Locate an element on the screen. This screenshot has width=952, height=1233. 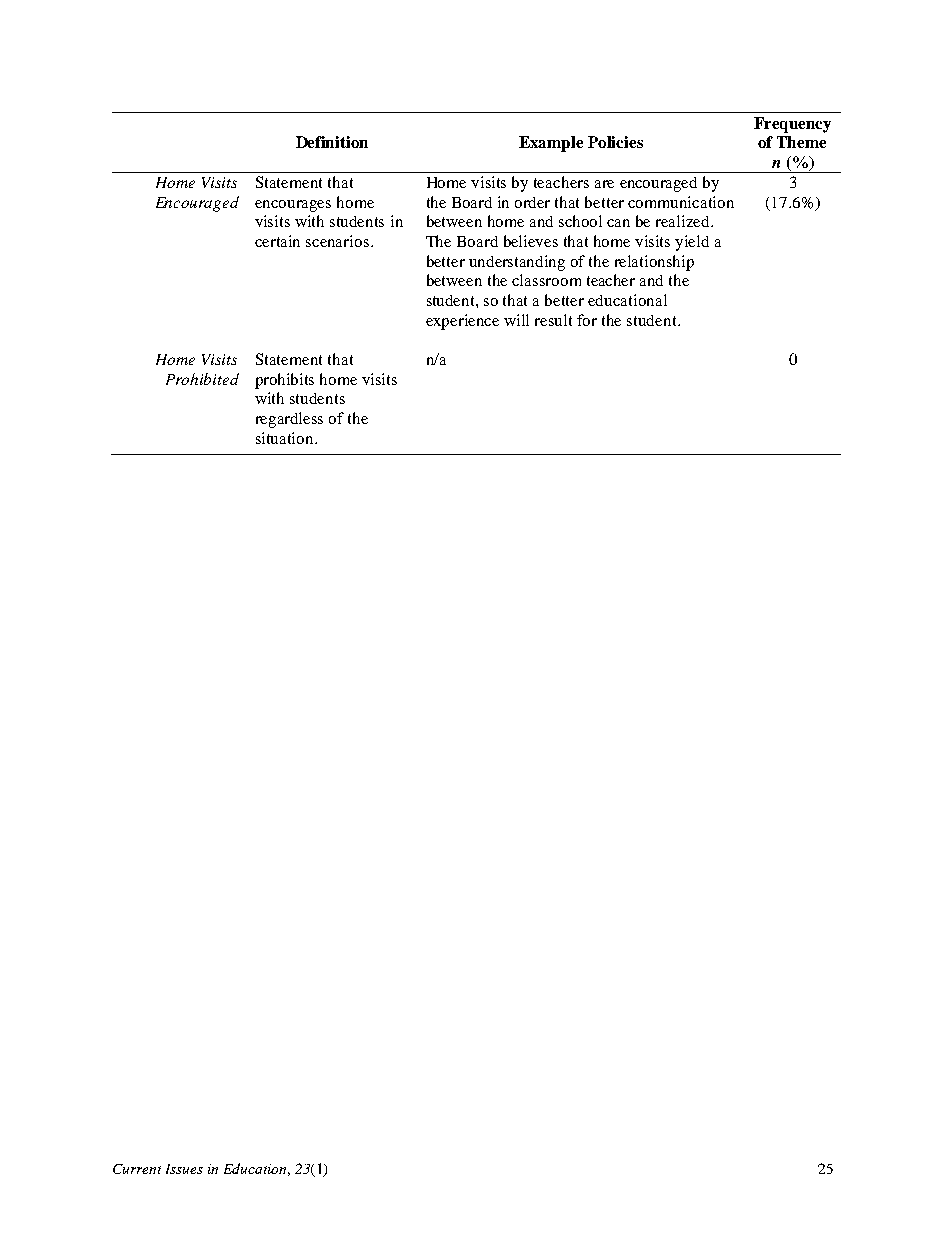
Prohibited is located at coordinates (202, 379).
